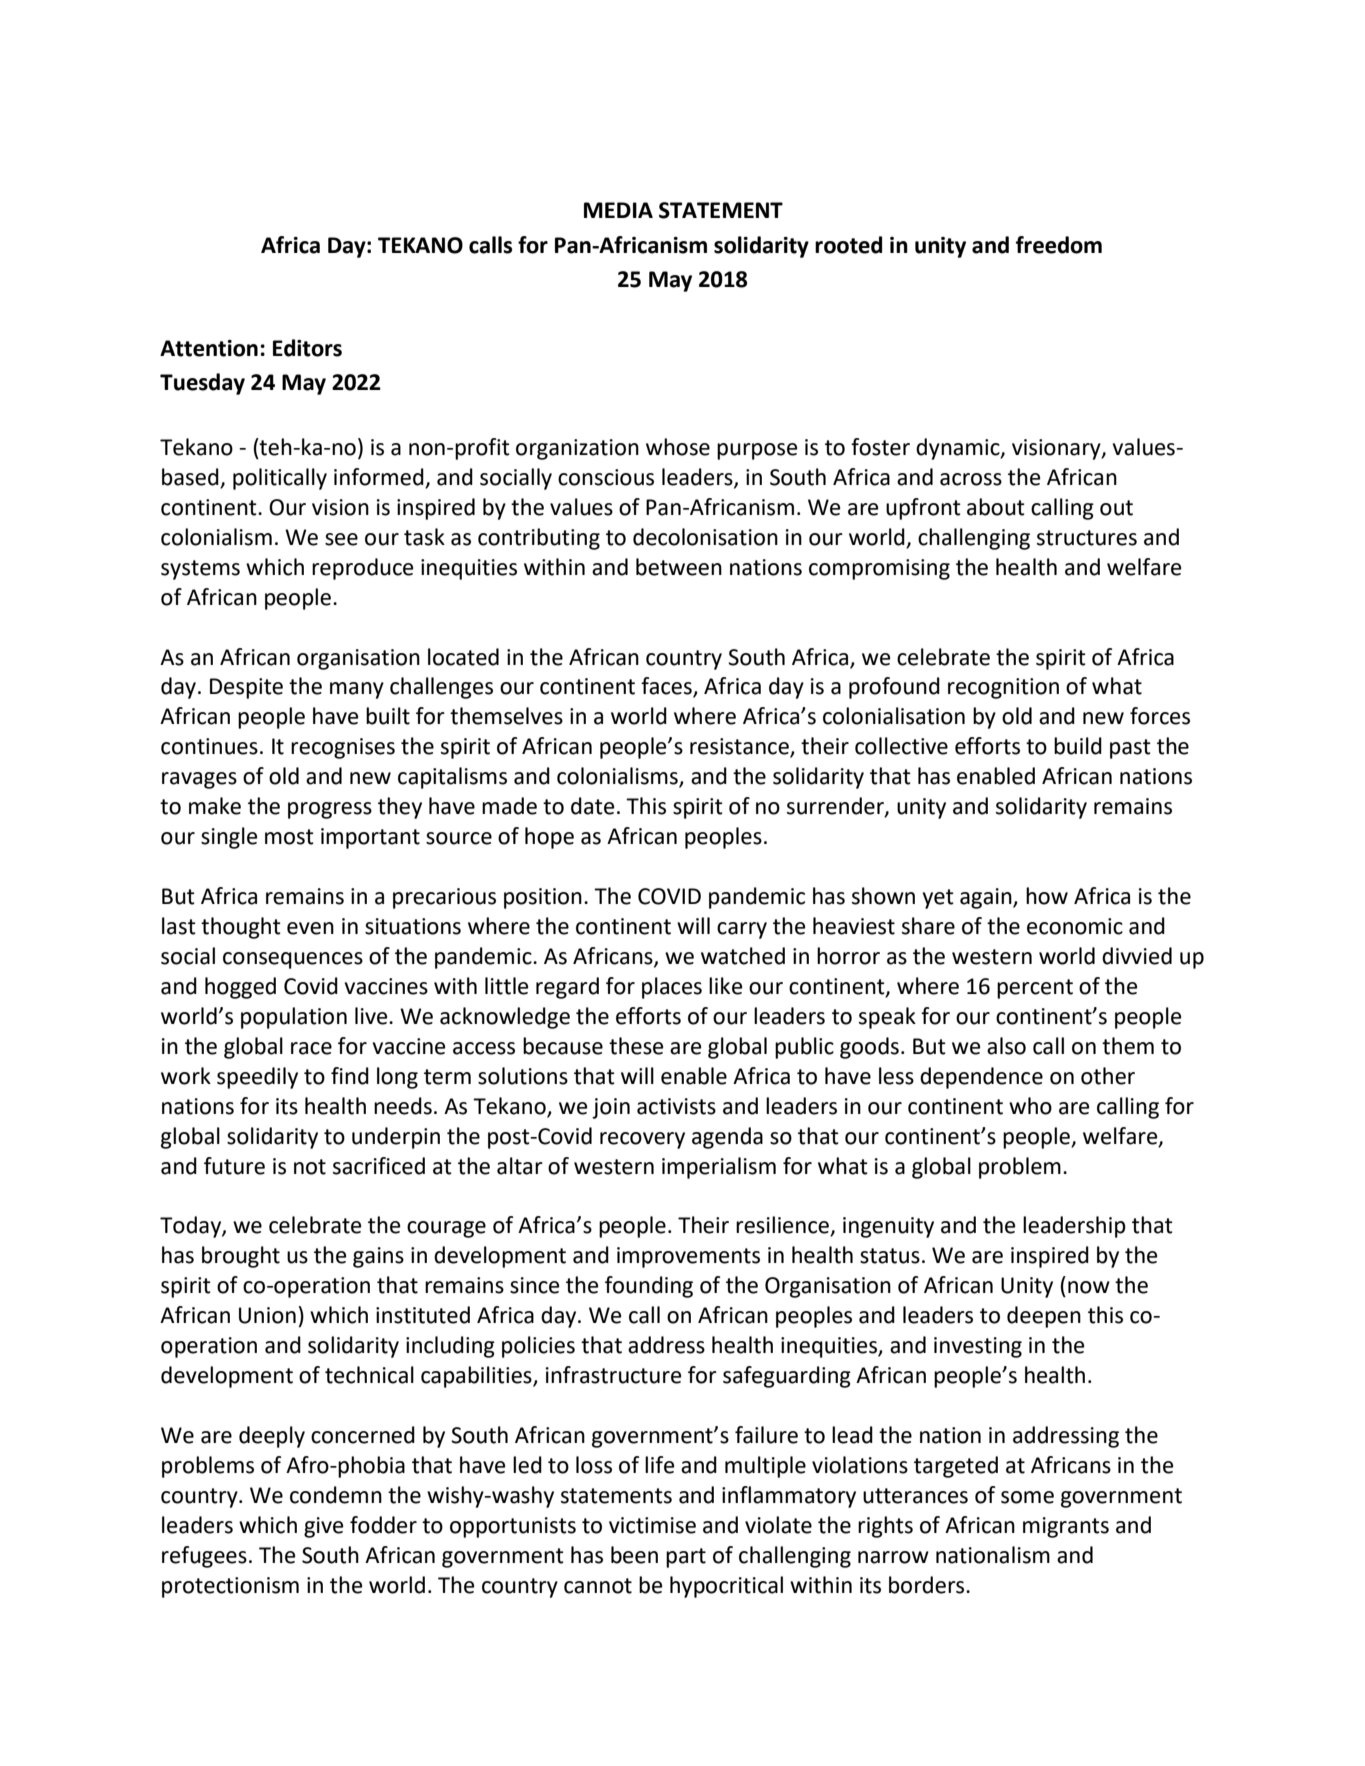 Image resolution: width=1365 pixels, height=1766 pixels. Describe the element at coordinates (310, 928) in the document. I see `even` at that location.
